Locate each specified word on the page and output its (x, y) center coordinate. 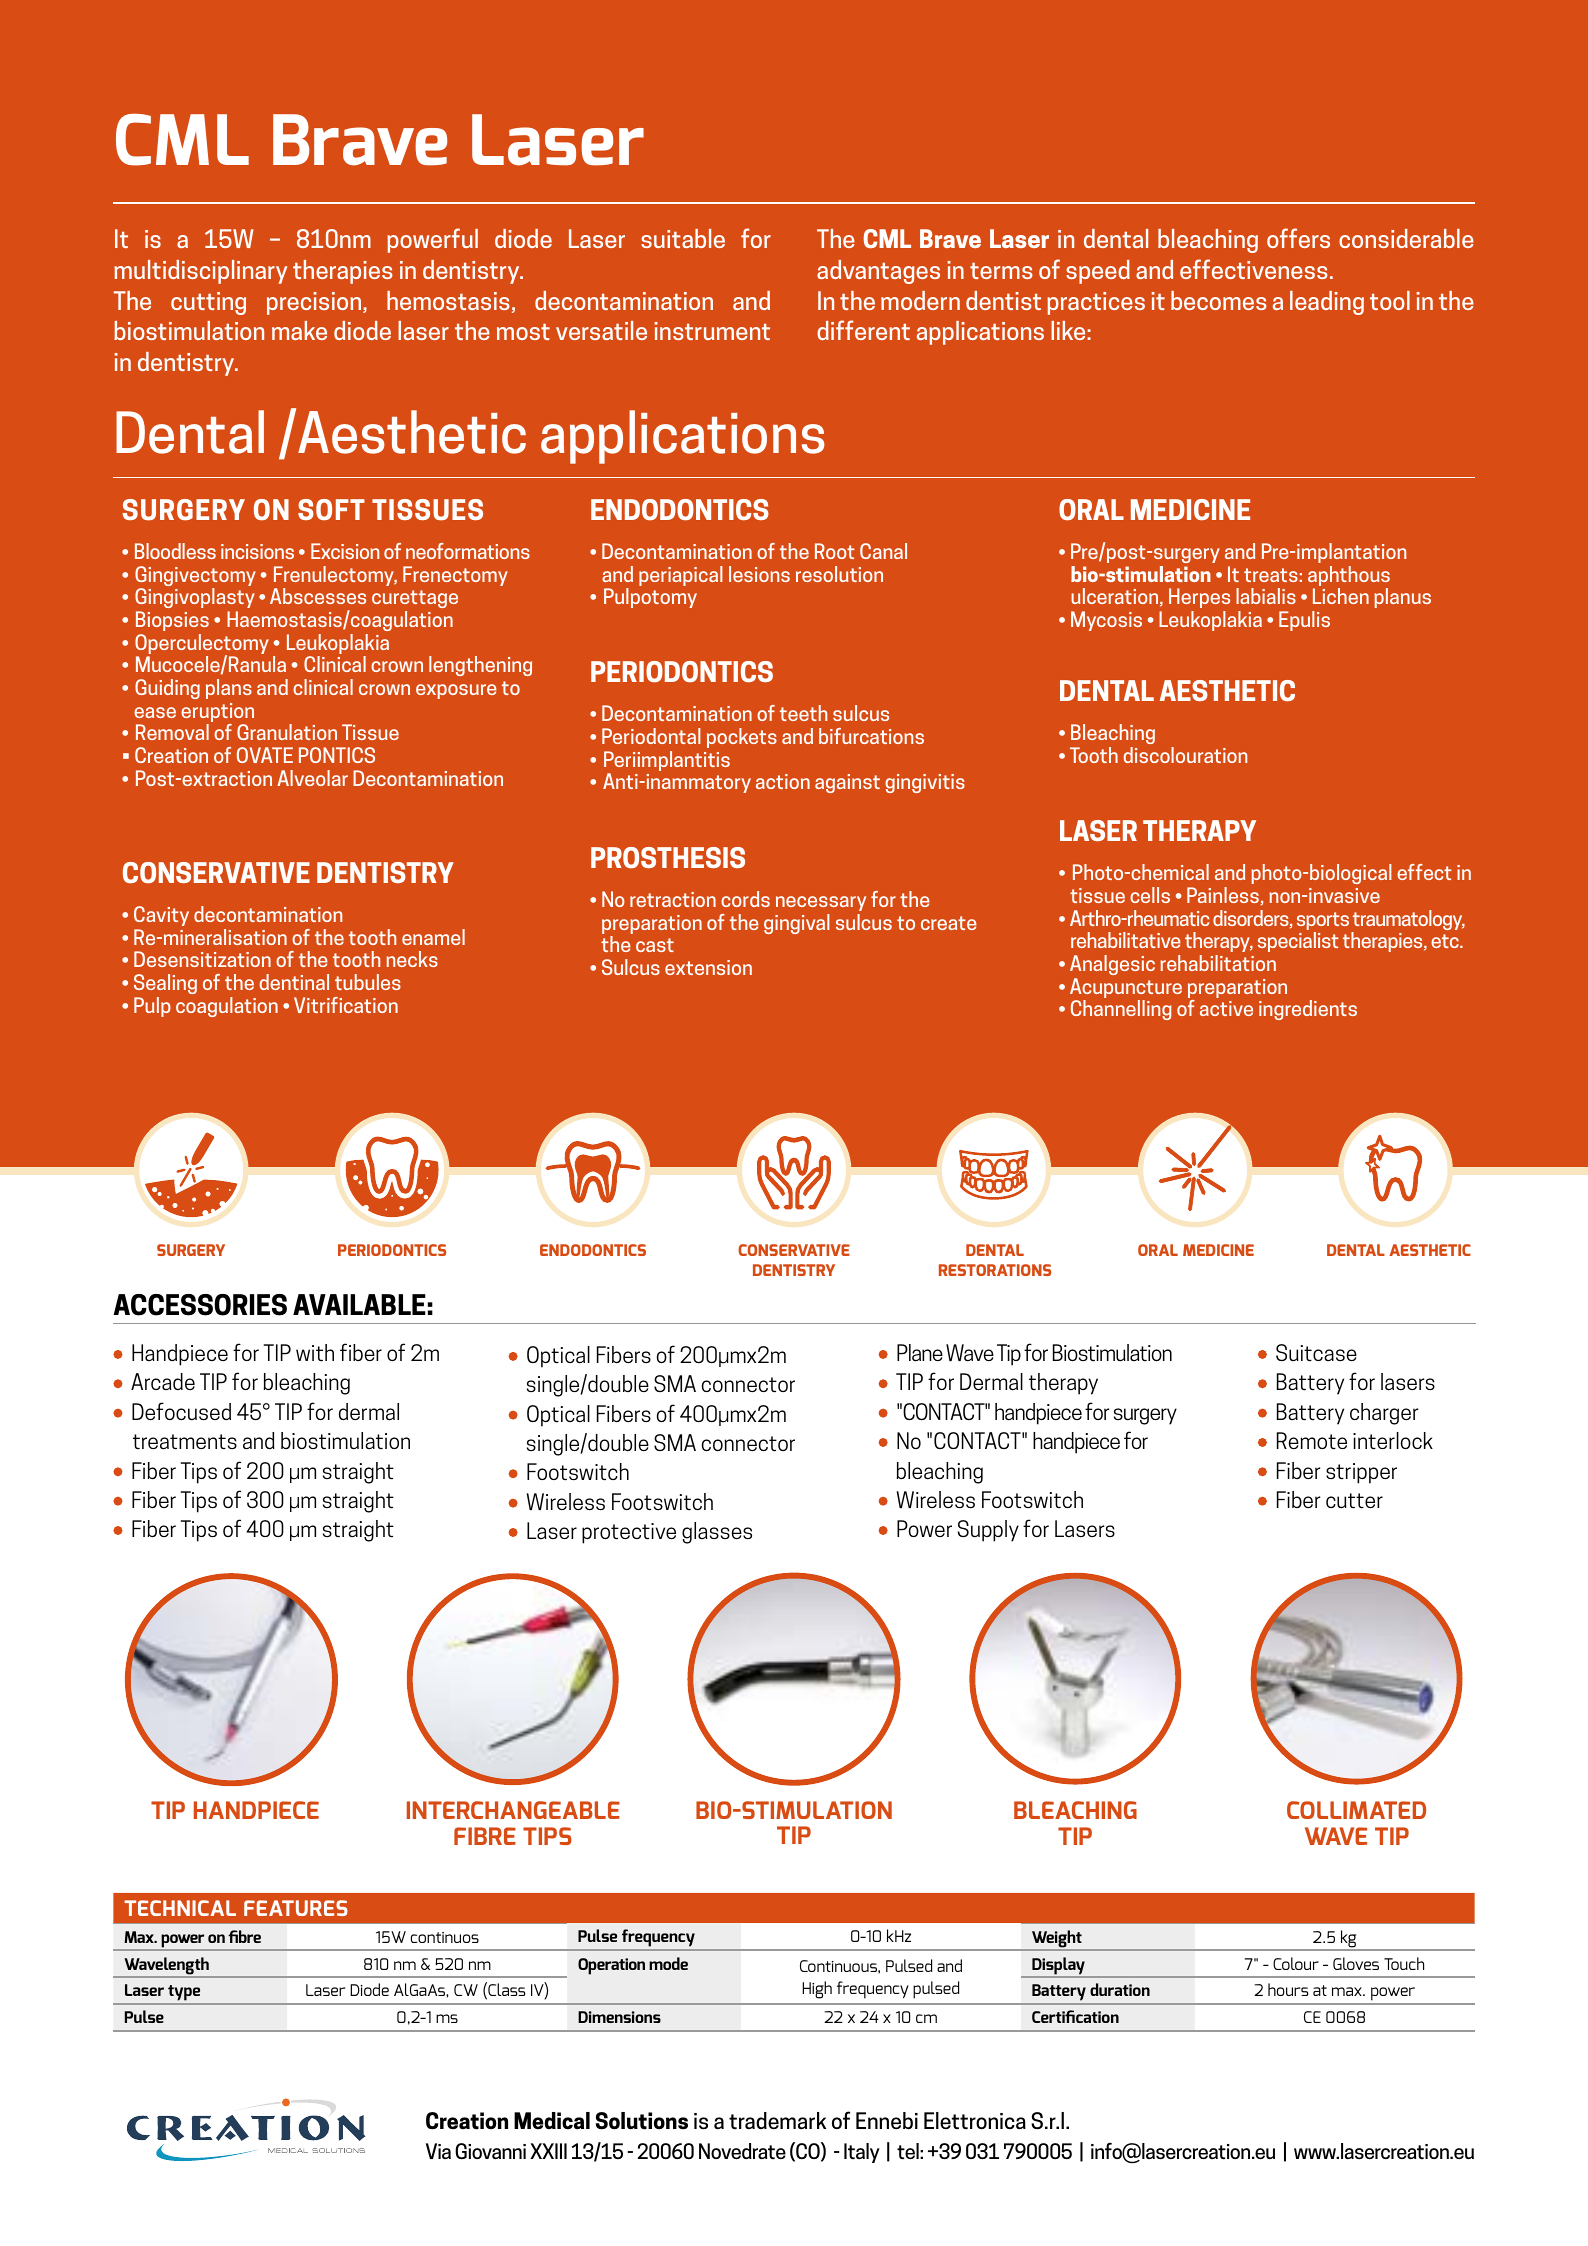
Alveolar (312, 778)
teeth (803, 713)
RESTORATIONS (995, 1270)
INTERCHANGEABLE (513, 1810)
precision (315, 303)
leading (1327, 303)
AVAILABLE (359, 1304)
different (863, 330)
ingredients (1308, 1010)
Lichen (1341, 596)
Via (438, 2151)
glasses (717, 1533)
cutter (1354, 1501)
